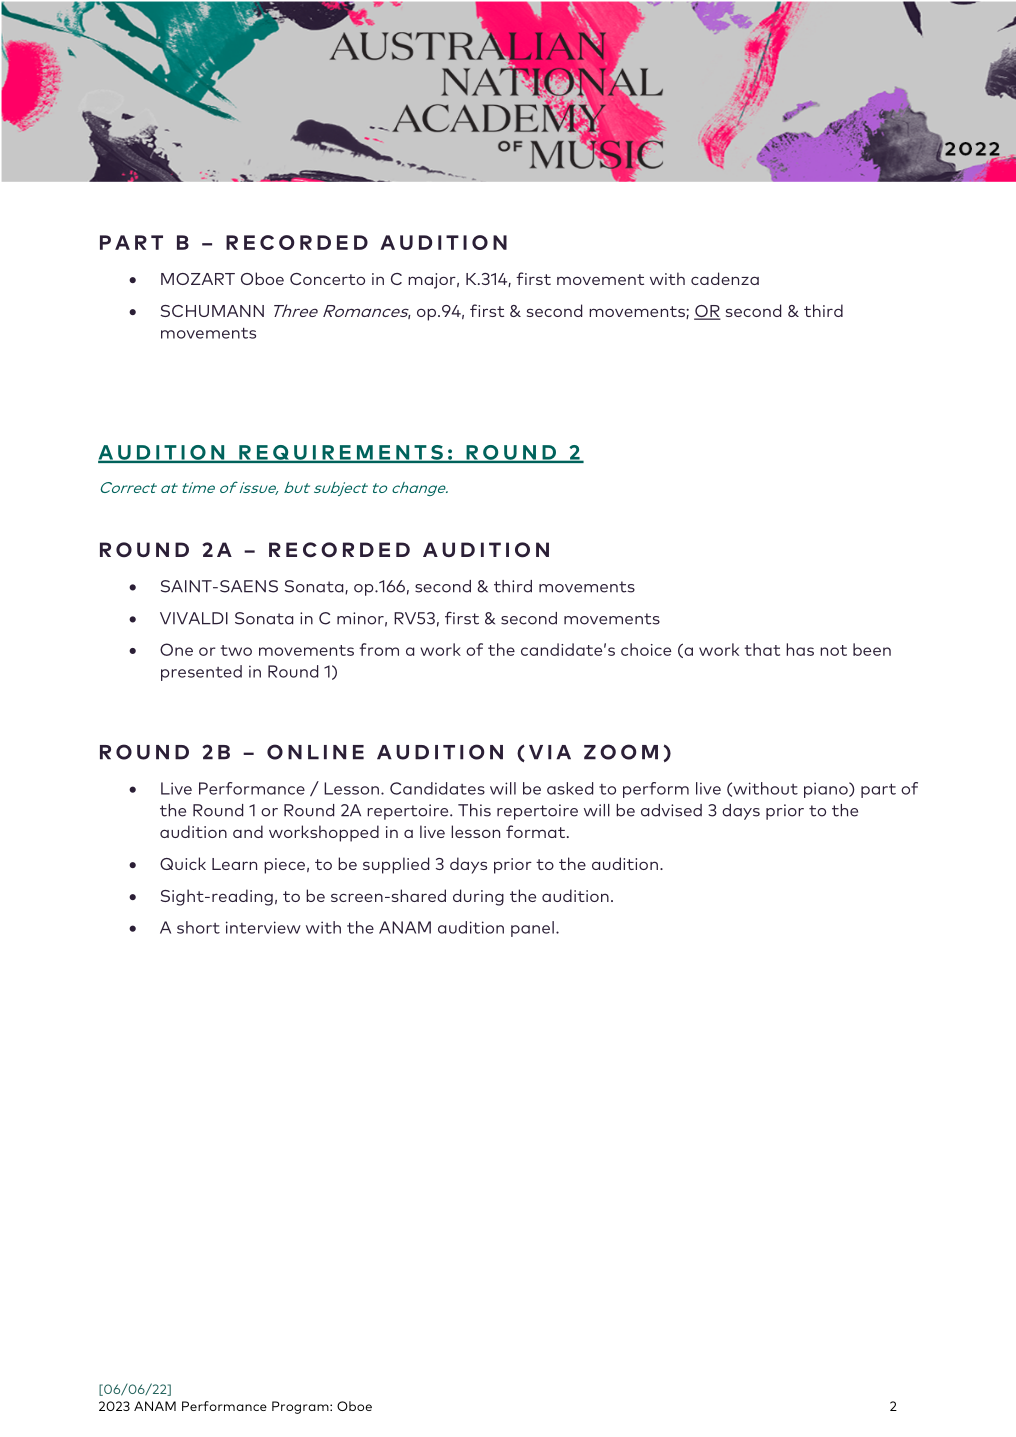  What do you see at coordinates (671, 810) in the screenshot?
I see `advised` at bounding box center [671, 810].
